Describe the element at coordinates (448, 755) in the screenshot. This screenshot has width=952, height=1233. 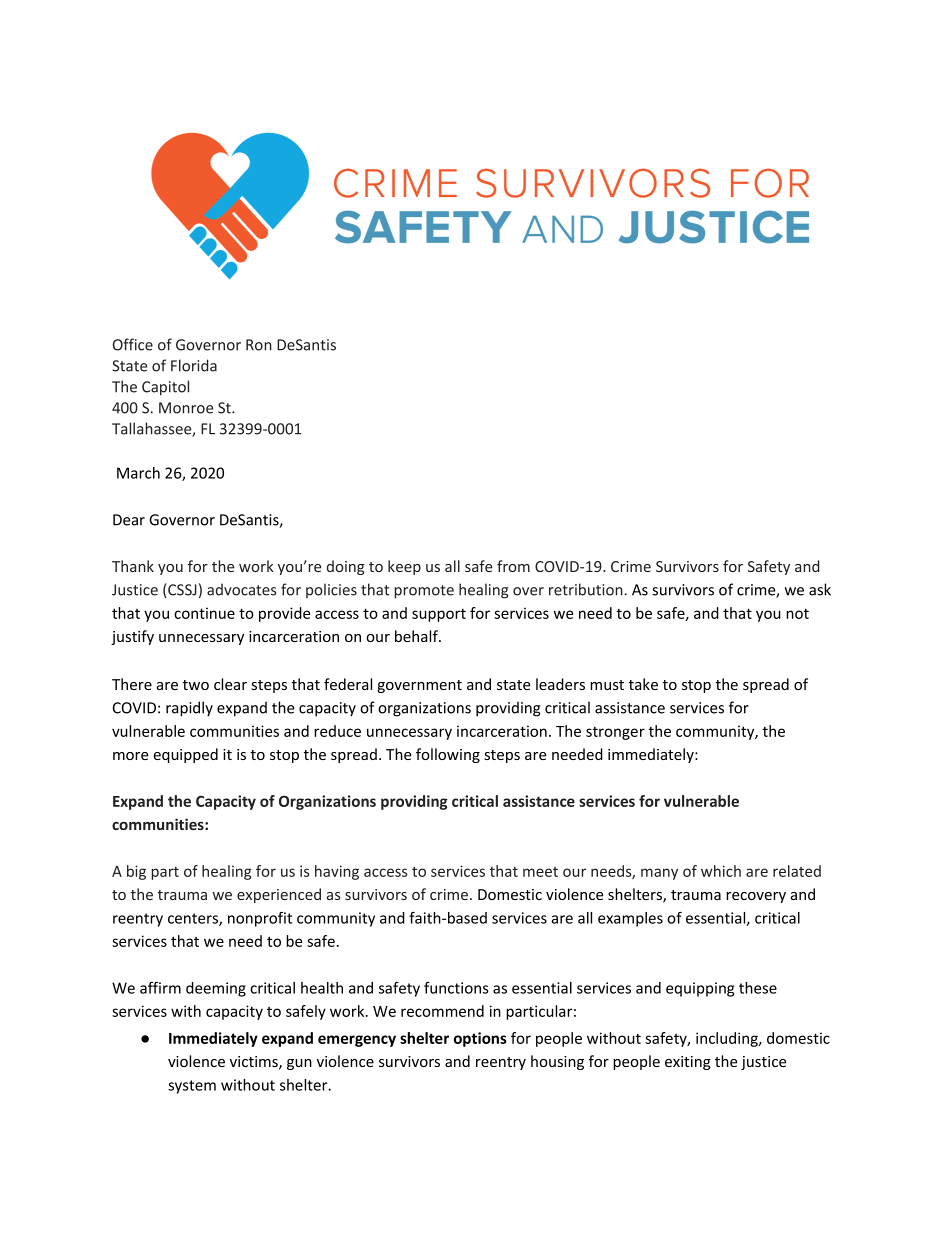
I see `following` at that location.
